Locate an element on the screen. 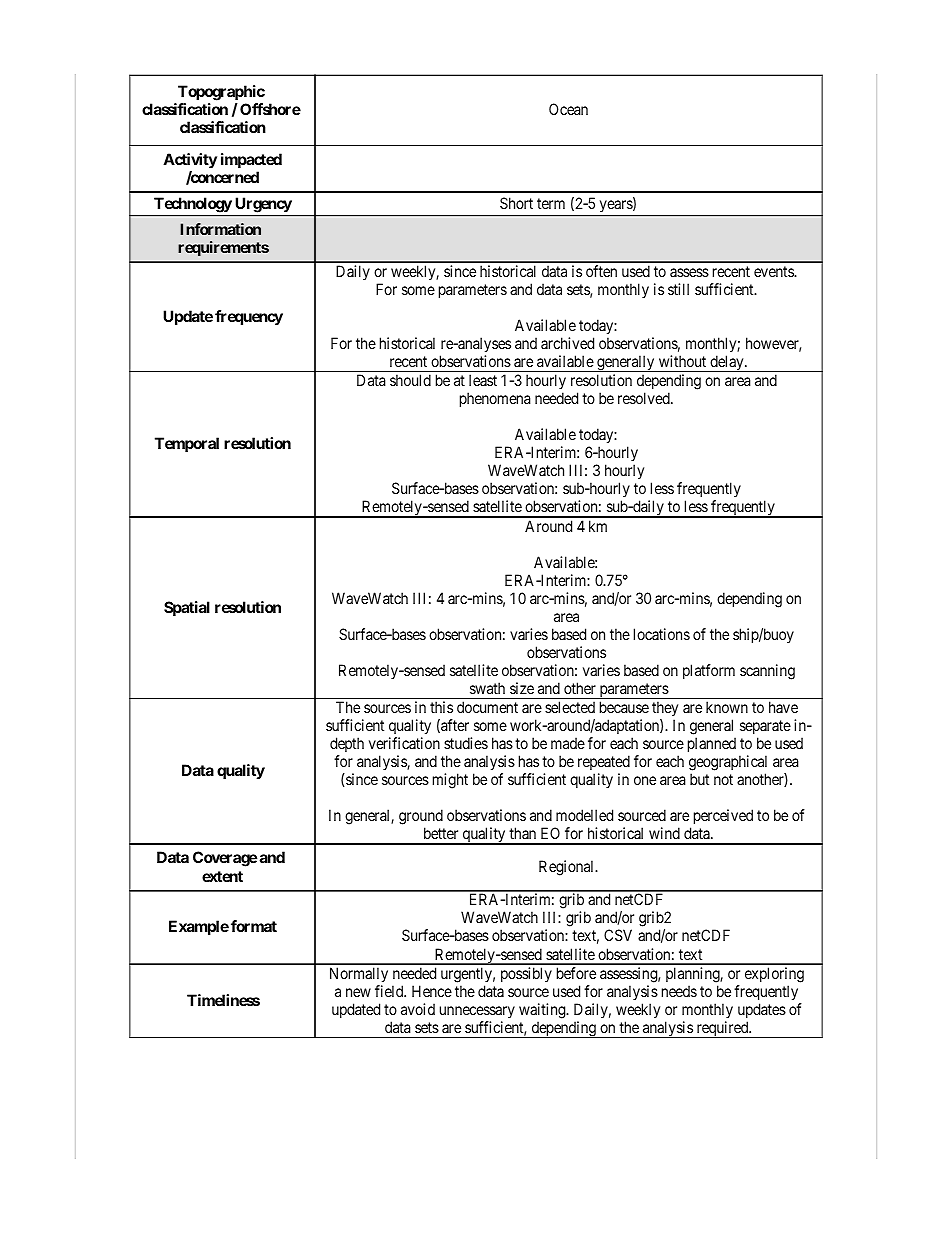  phenomena is located at coordinates (495, 399).
